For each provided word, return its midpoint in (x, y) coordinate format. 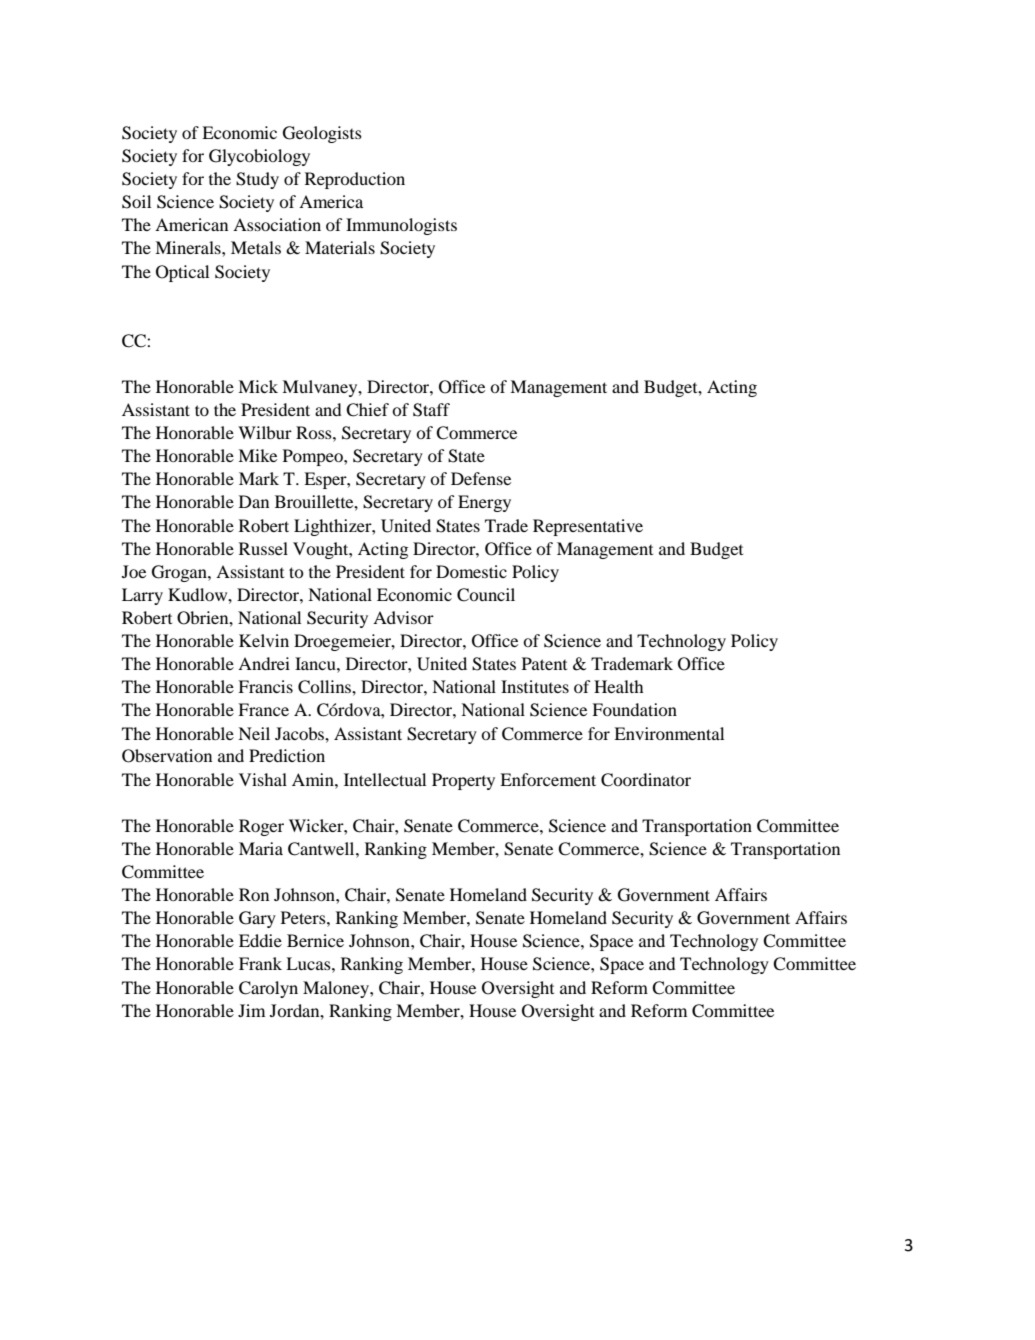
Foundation (634, 709)
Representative (588, 527)
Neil (254, 733)
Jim (251, 1010)
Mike (257, 455)
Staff (431, 410)
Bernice (315, 940)
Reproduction (355, 180)
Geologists (322, 134)
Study (257, 180)
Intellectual (385, 779)
